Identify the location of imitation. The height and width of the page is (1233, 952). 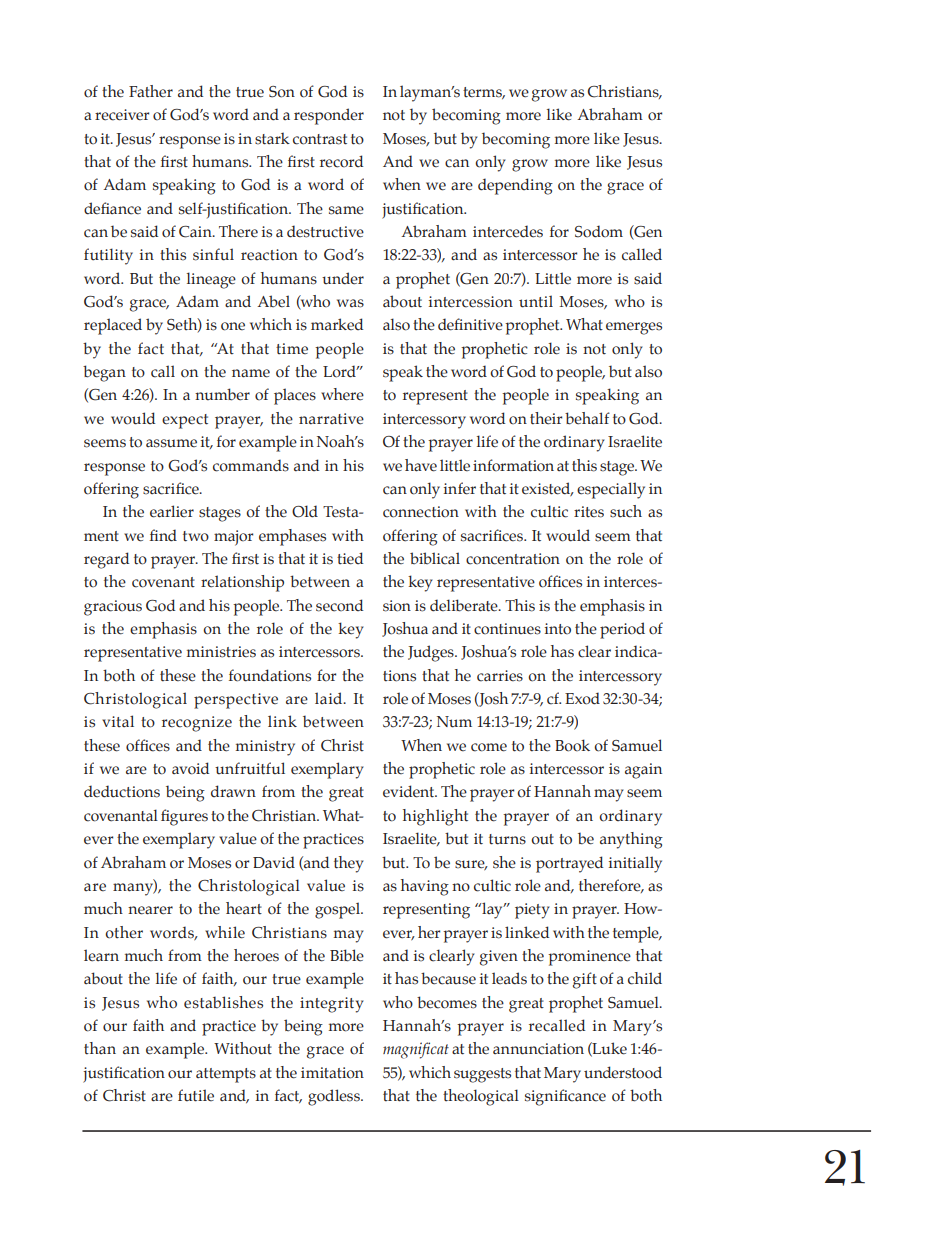
(332, 1073).
